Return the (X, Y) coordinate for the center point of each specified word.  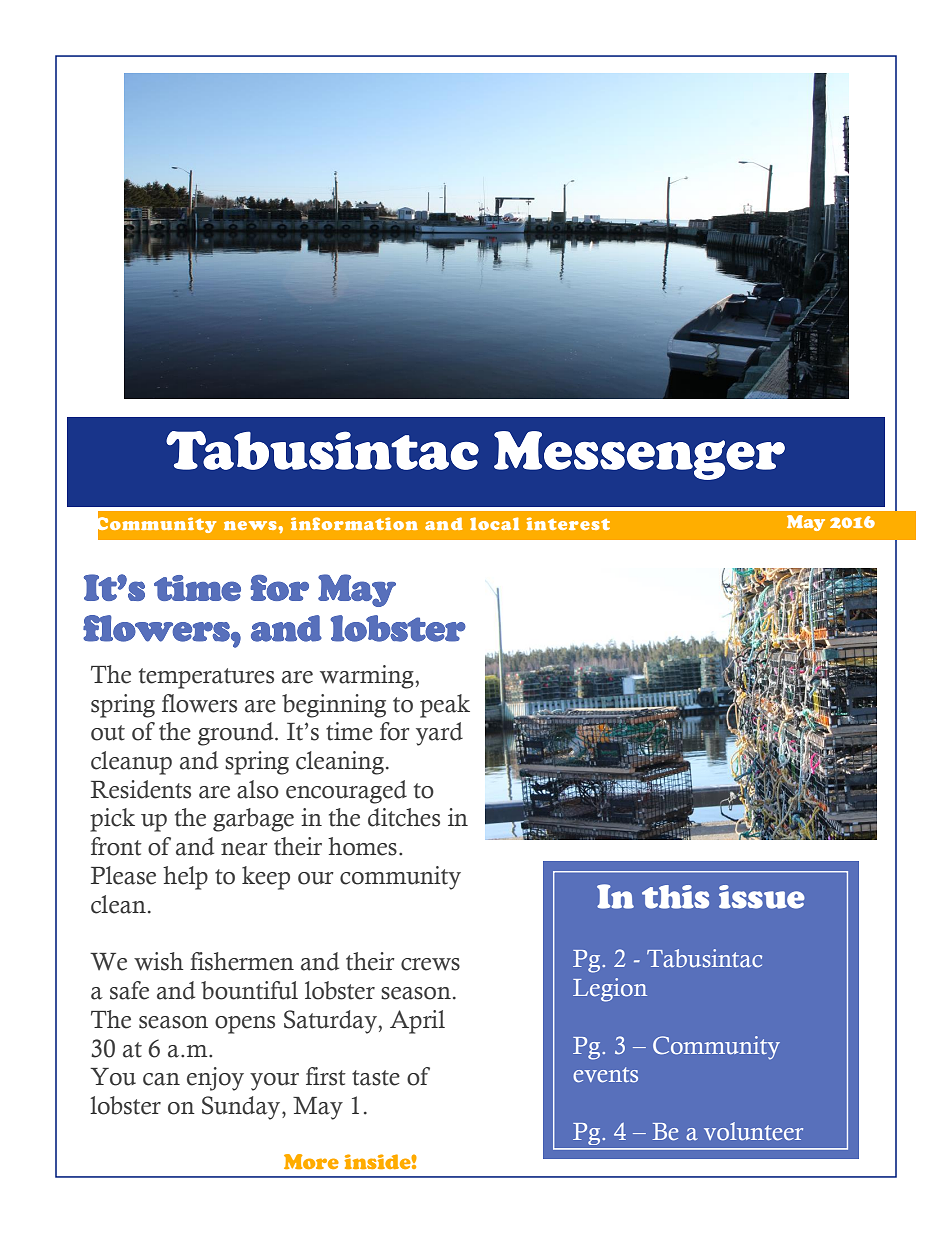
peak (445, 706)
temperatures (206, 678)
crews (430, 964)
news (251, 525)
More (311, 1161)
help (185, 878)
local (494, 523)
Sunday (242, 1108)
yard (439, 734)
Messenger (639, 455)
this (675, 897)
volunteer (753, 1131)
